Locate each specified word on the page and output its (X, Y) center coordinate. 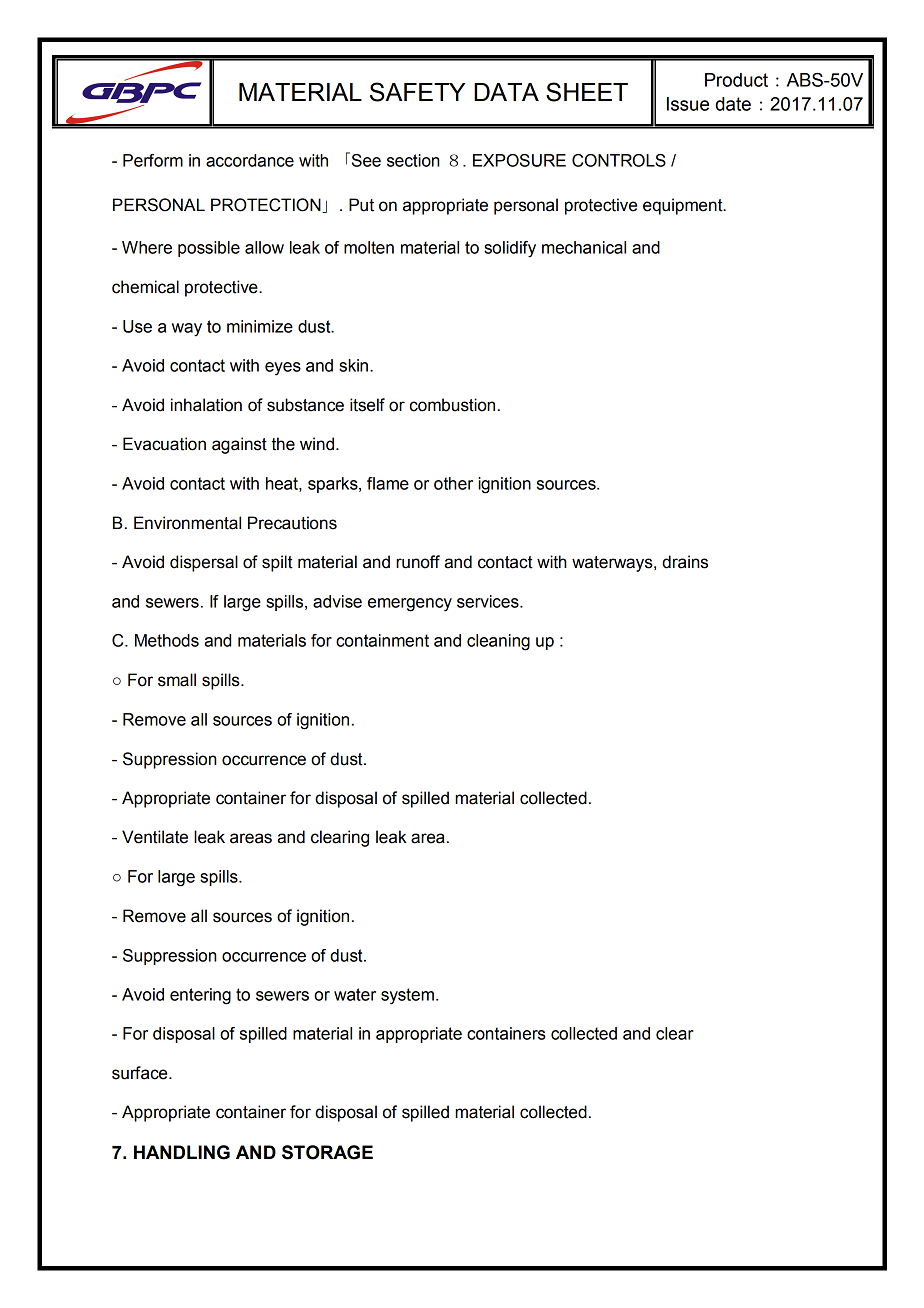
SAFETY (417, 92)
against (239, 445)
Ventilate (155, 837)
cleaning (498, 642)
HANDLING (182, 1152)
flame (388, 483)
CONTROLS (619, 160)
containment (382, 640)
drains (685, 562)
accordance (250, 160)
